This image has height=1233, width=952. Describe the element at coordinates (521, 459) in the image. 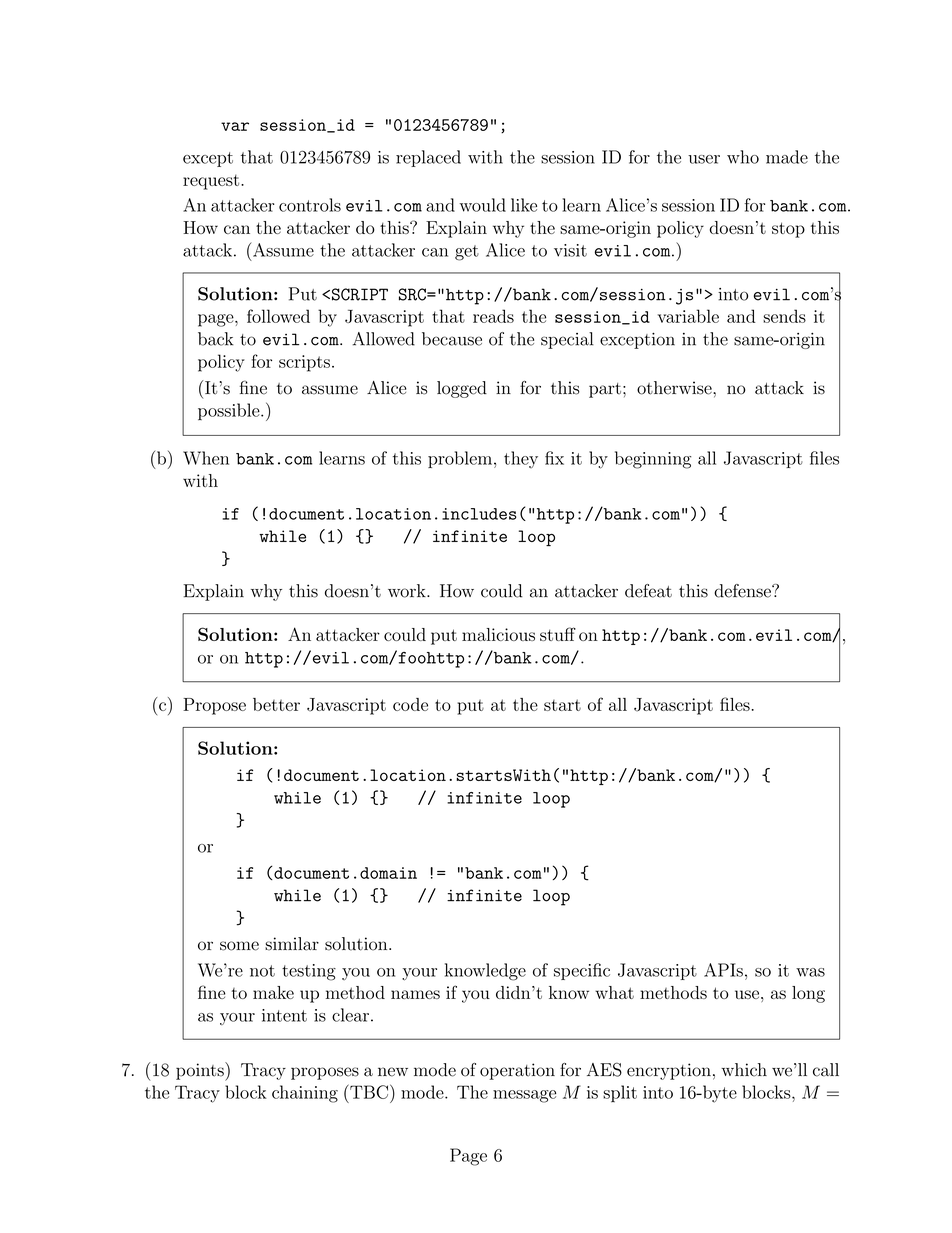

I see `they` at that location.
